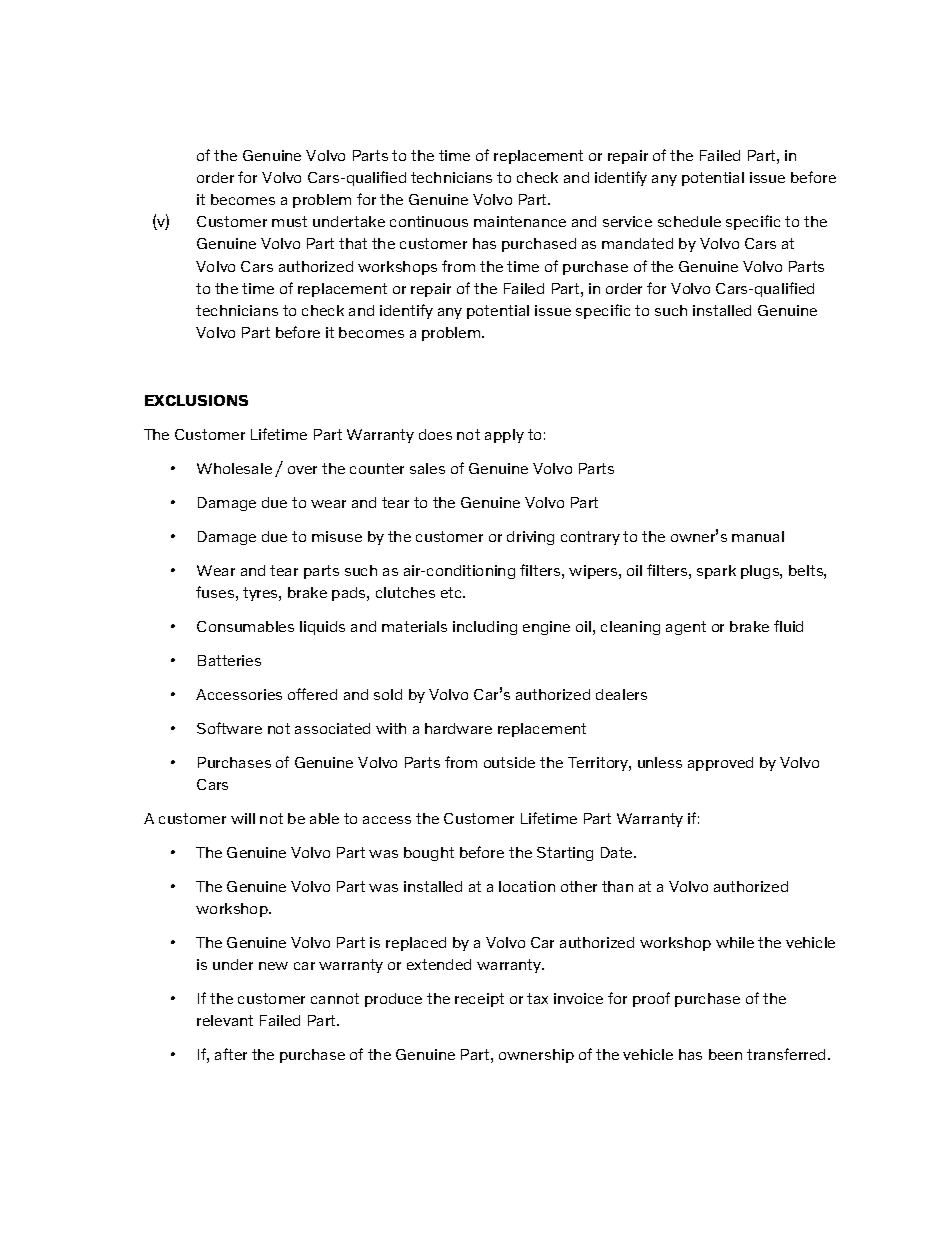  I want to click on must, so click(289, 221).
